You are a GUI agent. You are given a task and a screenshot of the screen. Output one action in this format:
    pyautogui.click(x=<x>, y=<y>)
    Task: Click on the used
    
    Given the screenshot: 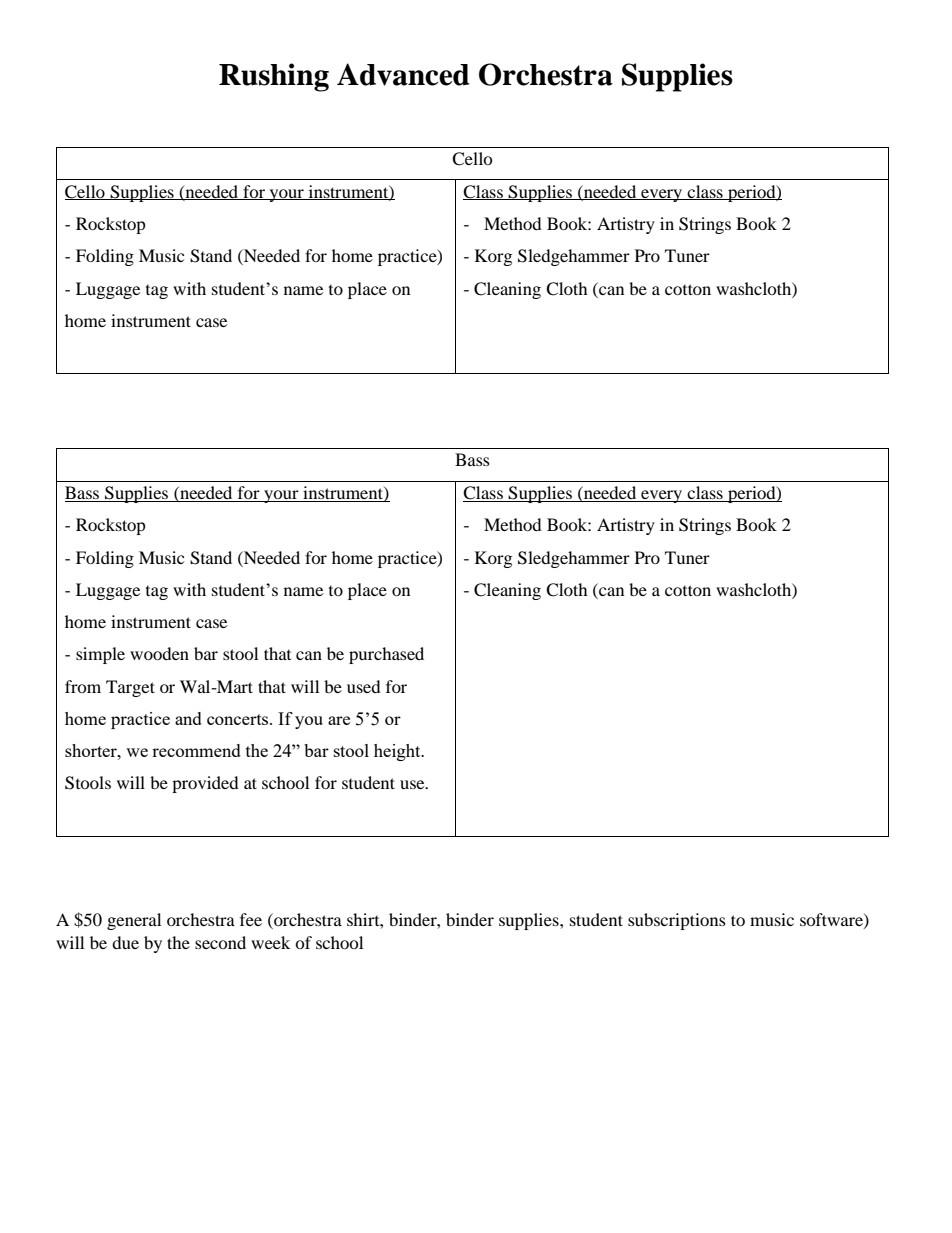 What is the action you would take?
    pyautogui.click(x=364, y=686)
